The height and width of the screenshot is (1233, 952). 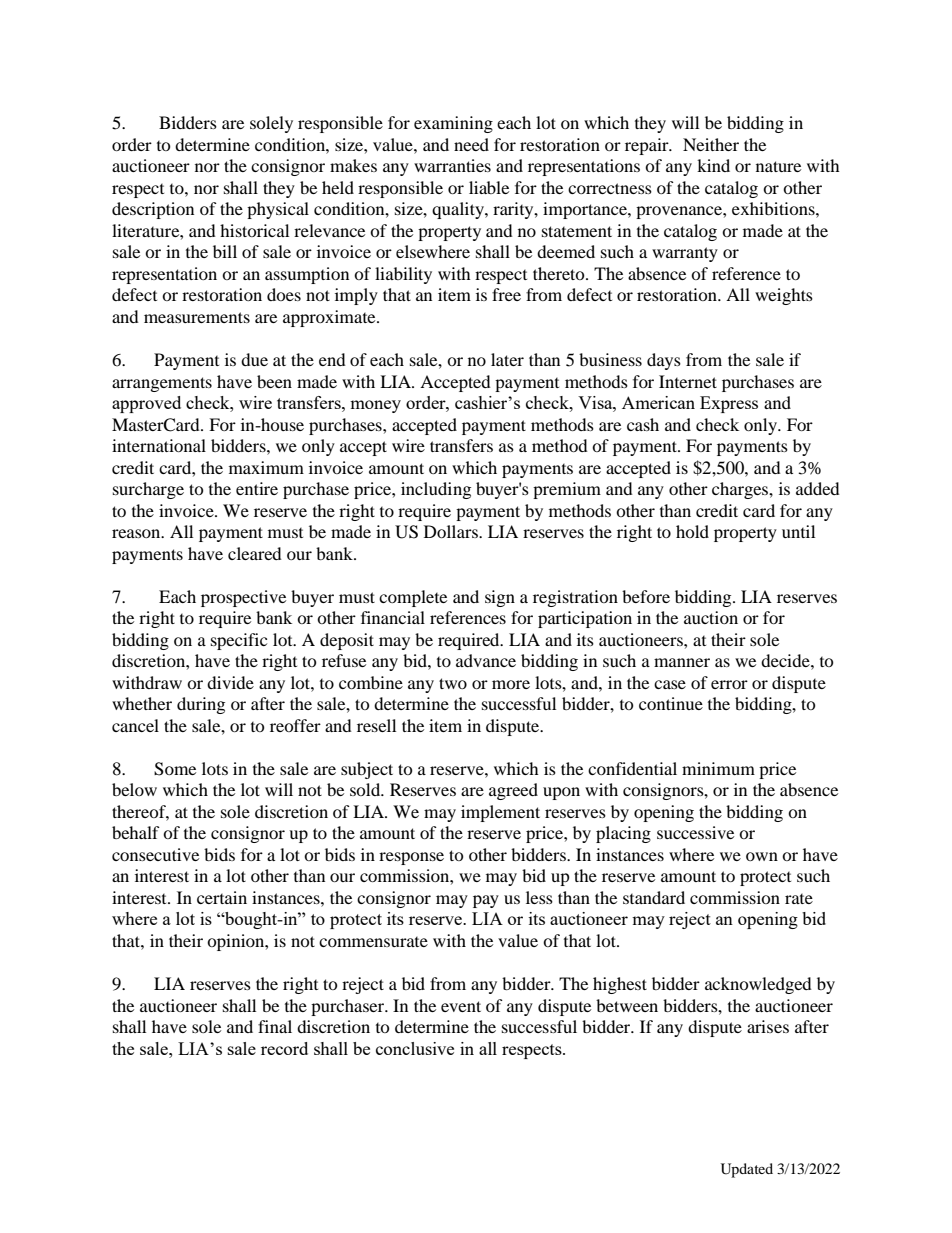 What do you see at coordinates (436, 490) in the screenshot?
I see `including` at bounding box center [436, 490].
